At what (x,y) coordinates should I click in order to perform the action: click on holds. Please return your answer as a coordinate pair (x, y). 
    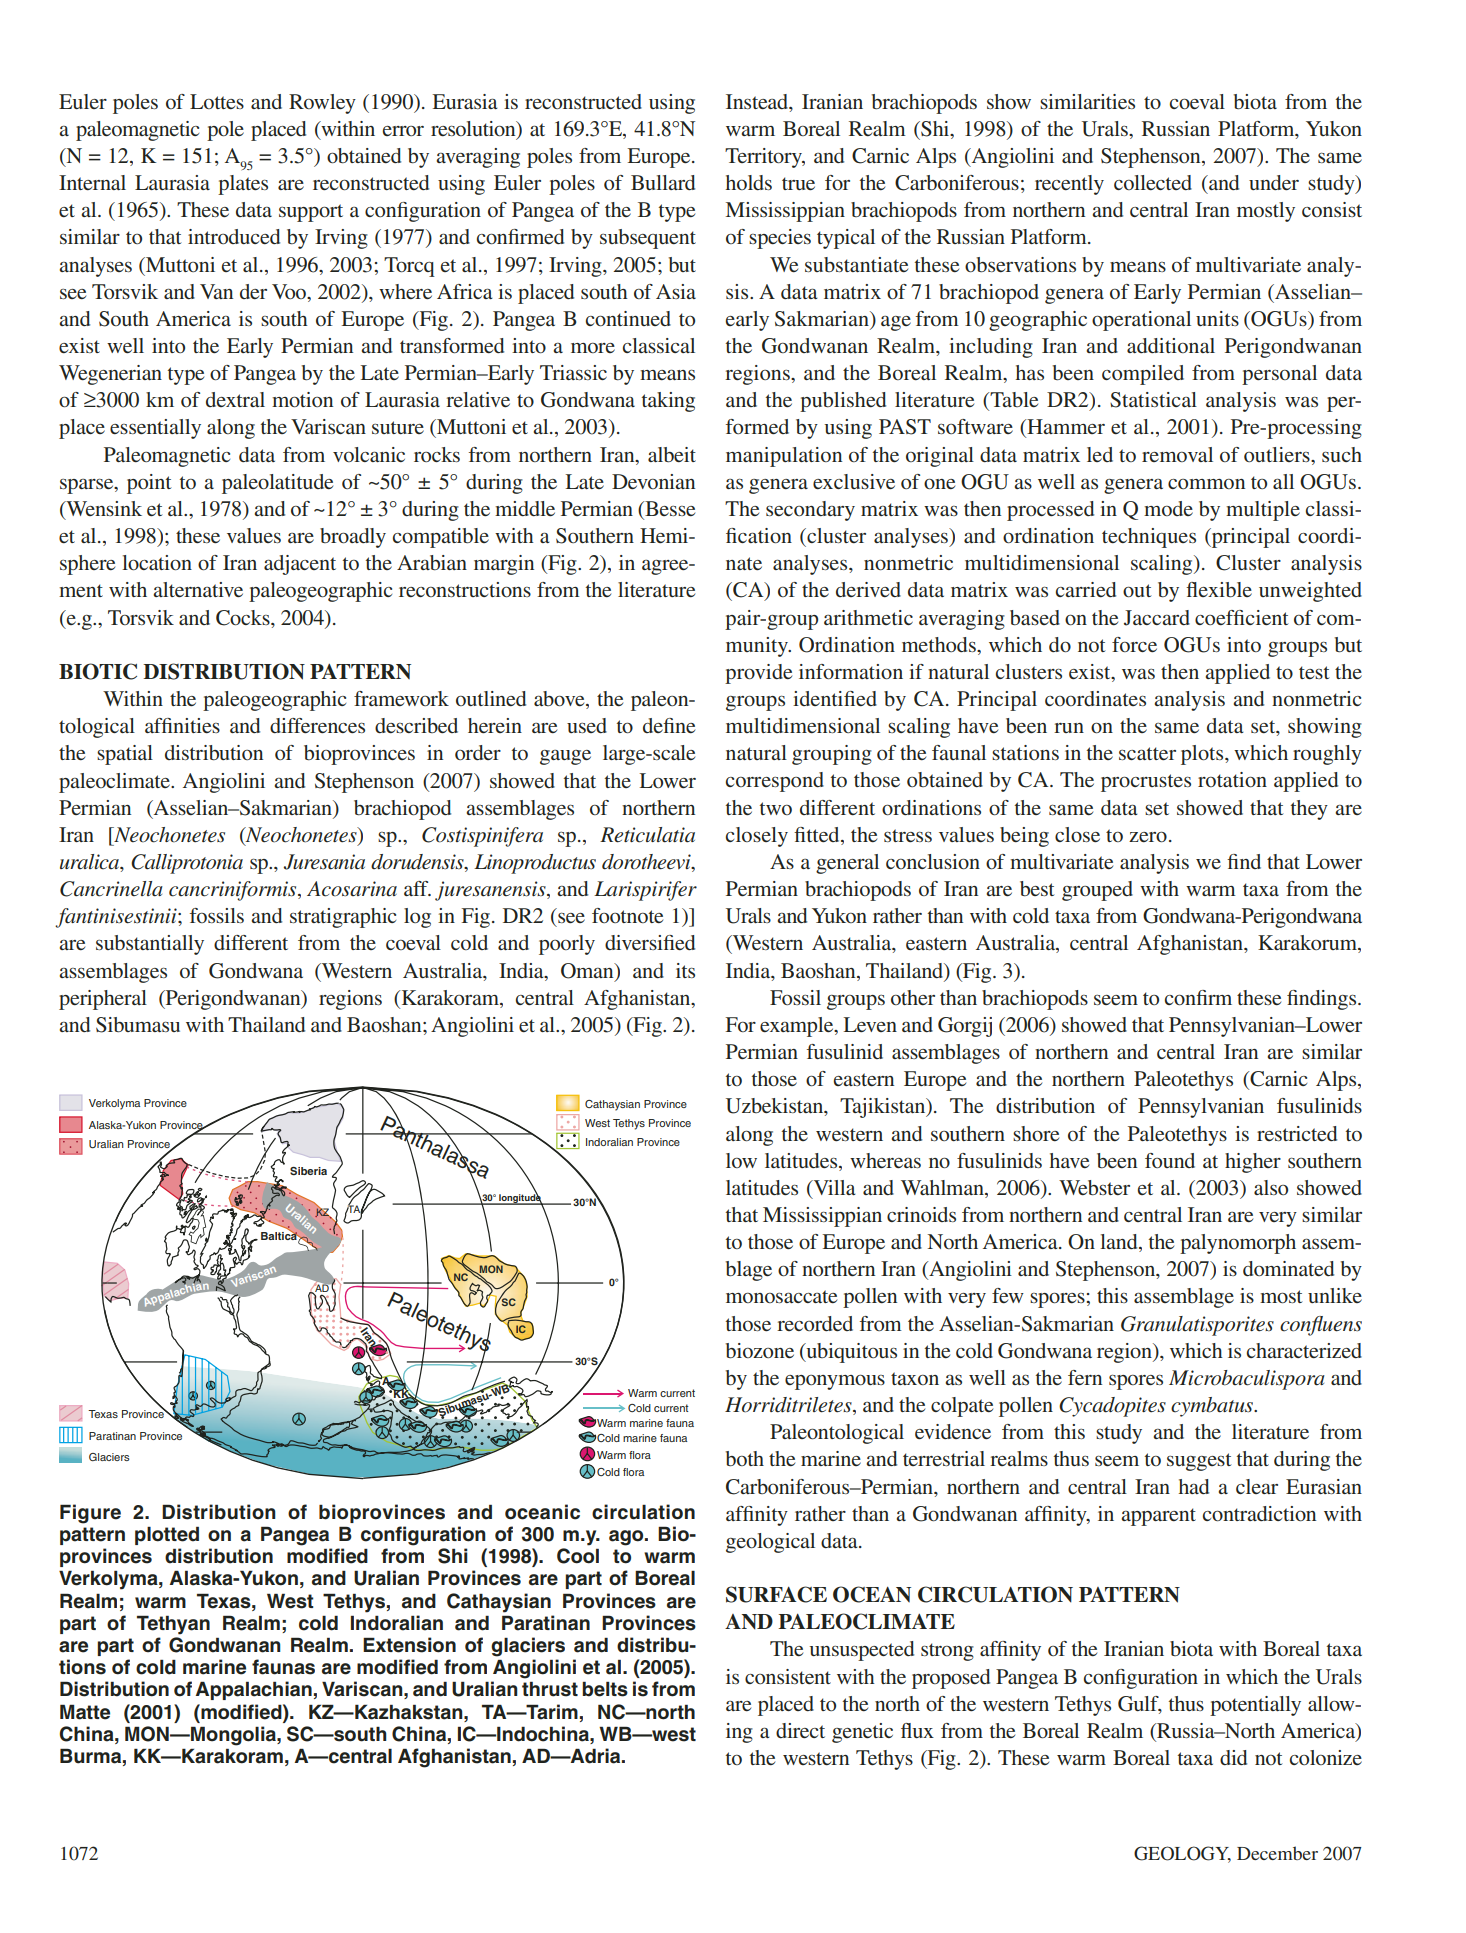
    Looking at the image, I should click on (749, 182).
